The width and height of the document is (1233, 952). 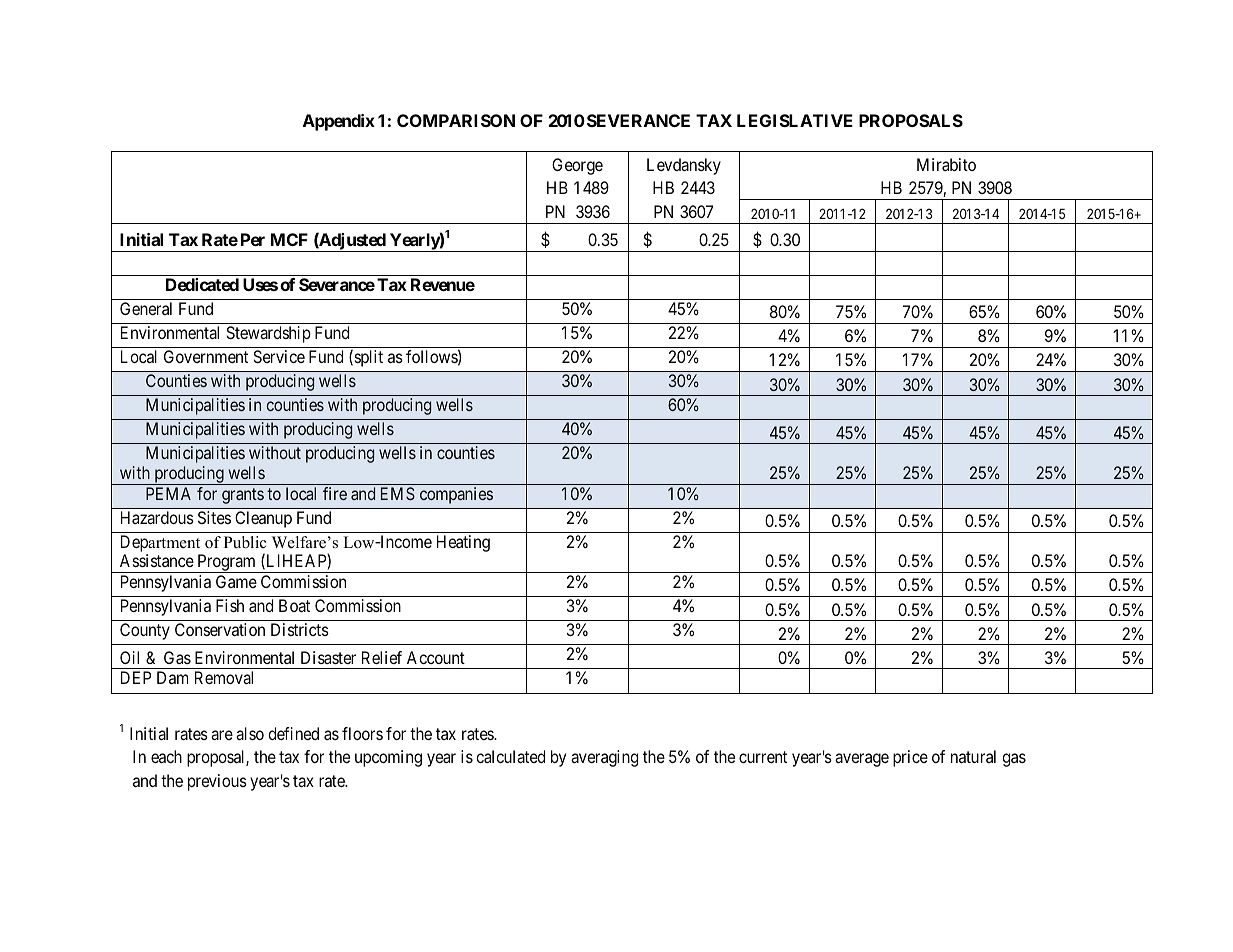 What do you see at coordinates (456, 495) in the document?
I see `companies` at bounding box center [456, 495].
